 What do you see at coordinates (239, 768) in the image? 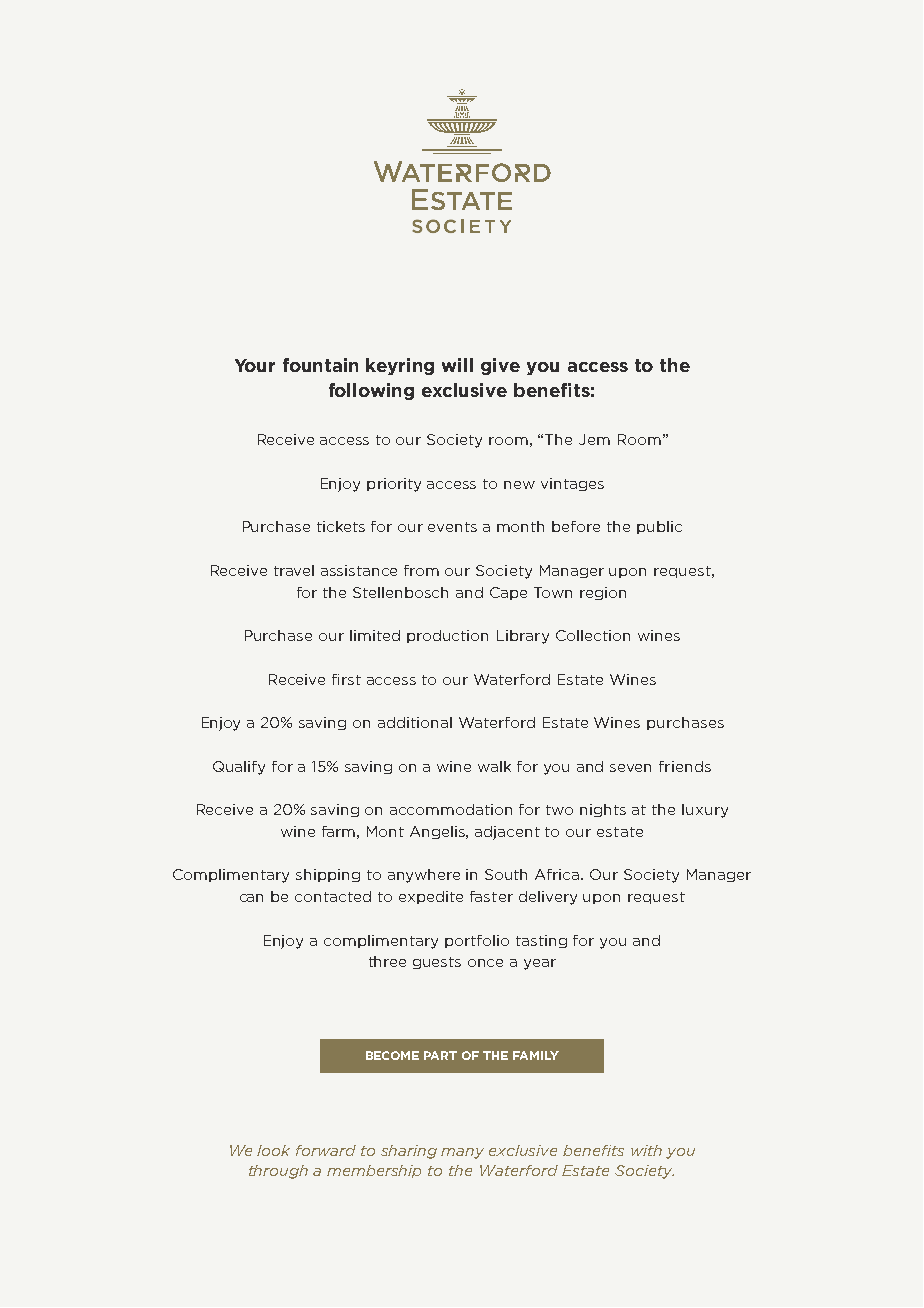
I see `Qualify` at bounding box center [239, 768].
